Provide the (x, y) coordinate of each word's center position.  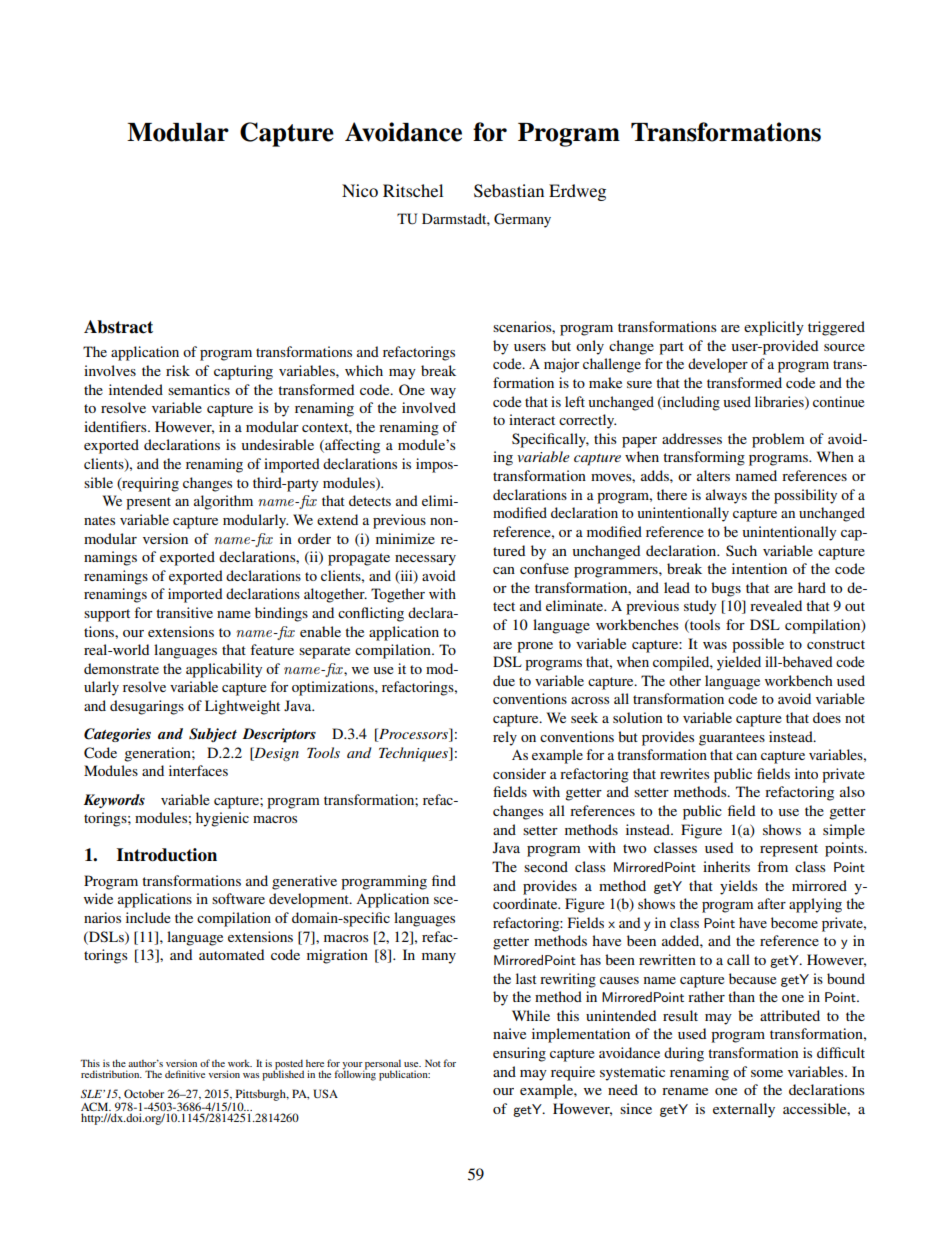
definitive (185, 1074)
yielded (739, 663)
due (504, 680)
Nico (360, 190)
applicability (224, 670)
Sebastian (509, 191)
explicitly (774, 328)
